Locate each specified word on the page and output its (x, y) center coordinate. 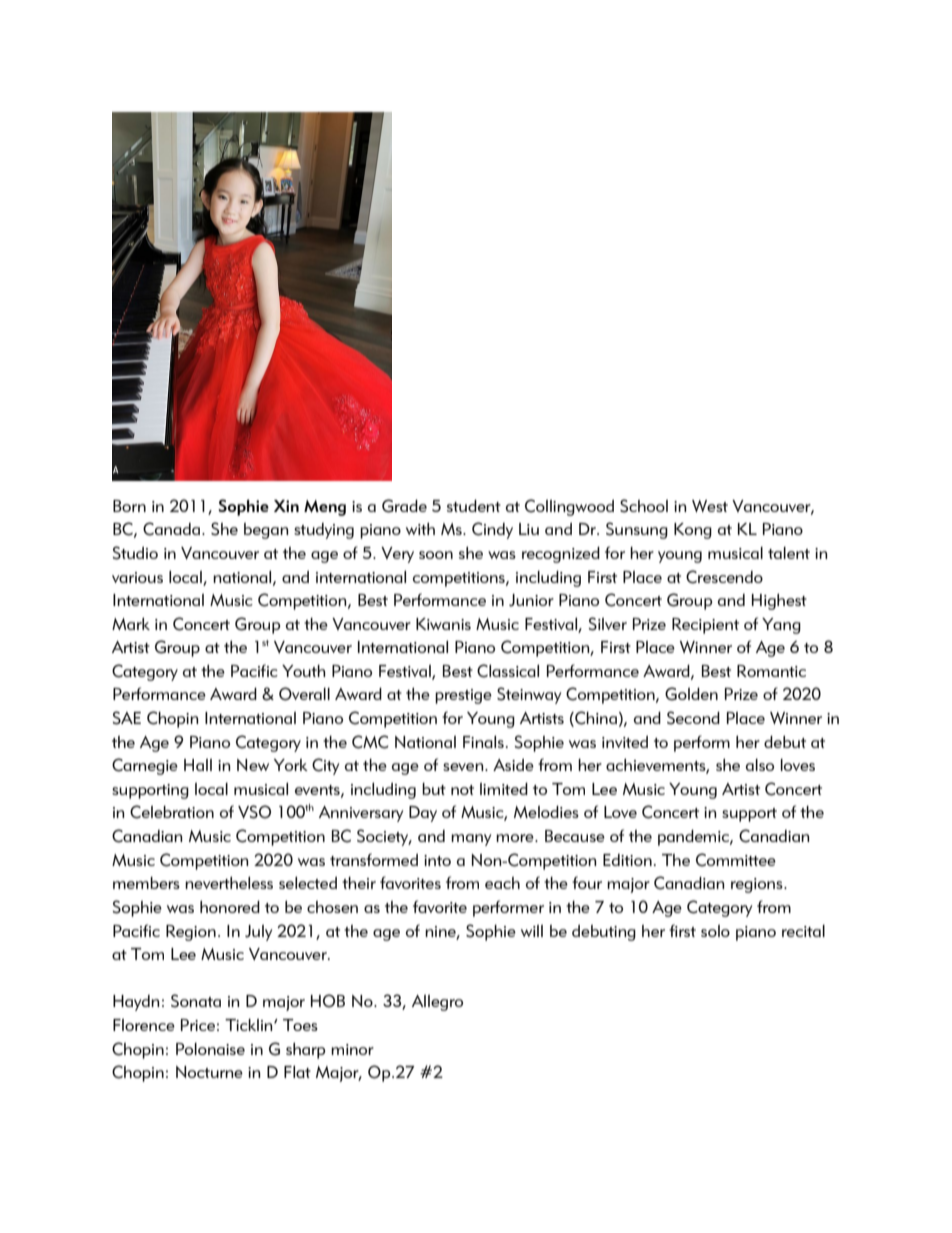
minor (352, 1049)
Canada (173, 529)
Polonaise (210, 1049)
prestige (463, 696)
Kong (693, 531)
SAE (127, 718)
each (502, 883)
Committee (736, 860)
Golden (691, 694)
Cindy (492, 530)
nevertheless (229, 882)
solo (715, 931)
